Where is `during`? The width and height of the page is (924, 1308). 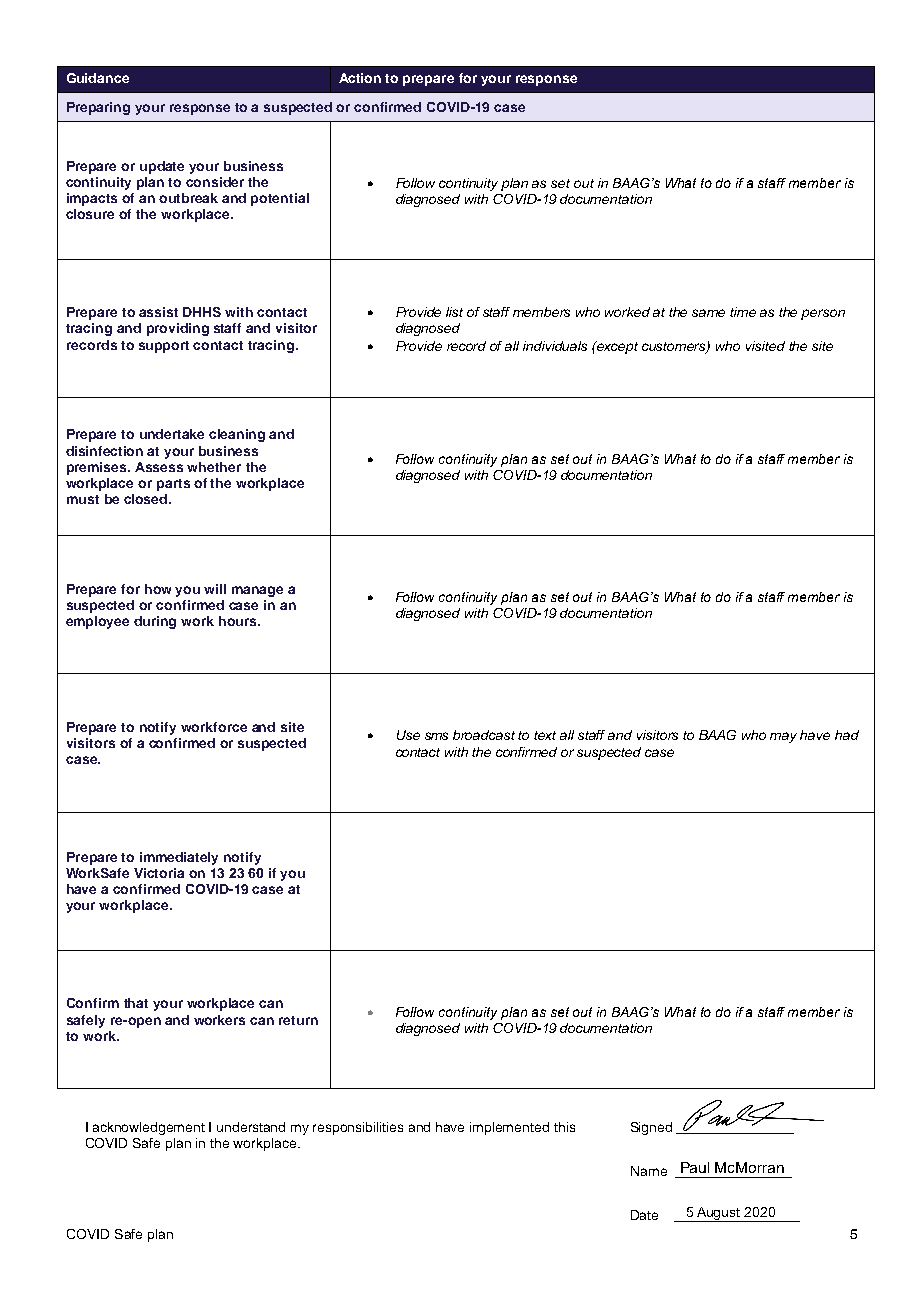
during is located at coordinates (155, 622).
